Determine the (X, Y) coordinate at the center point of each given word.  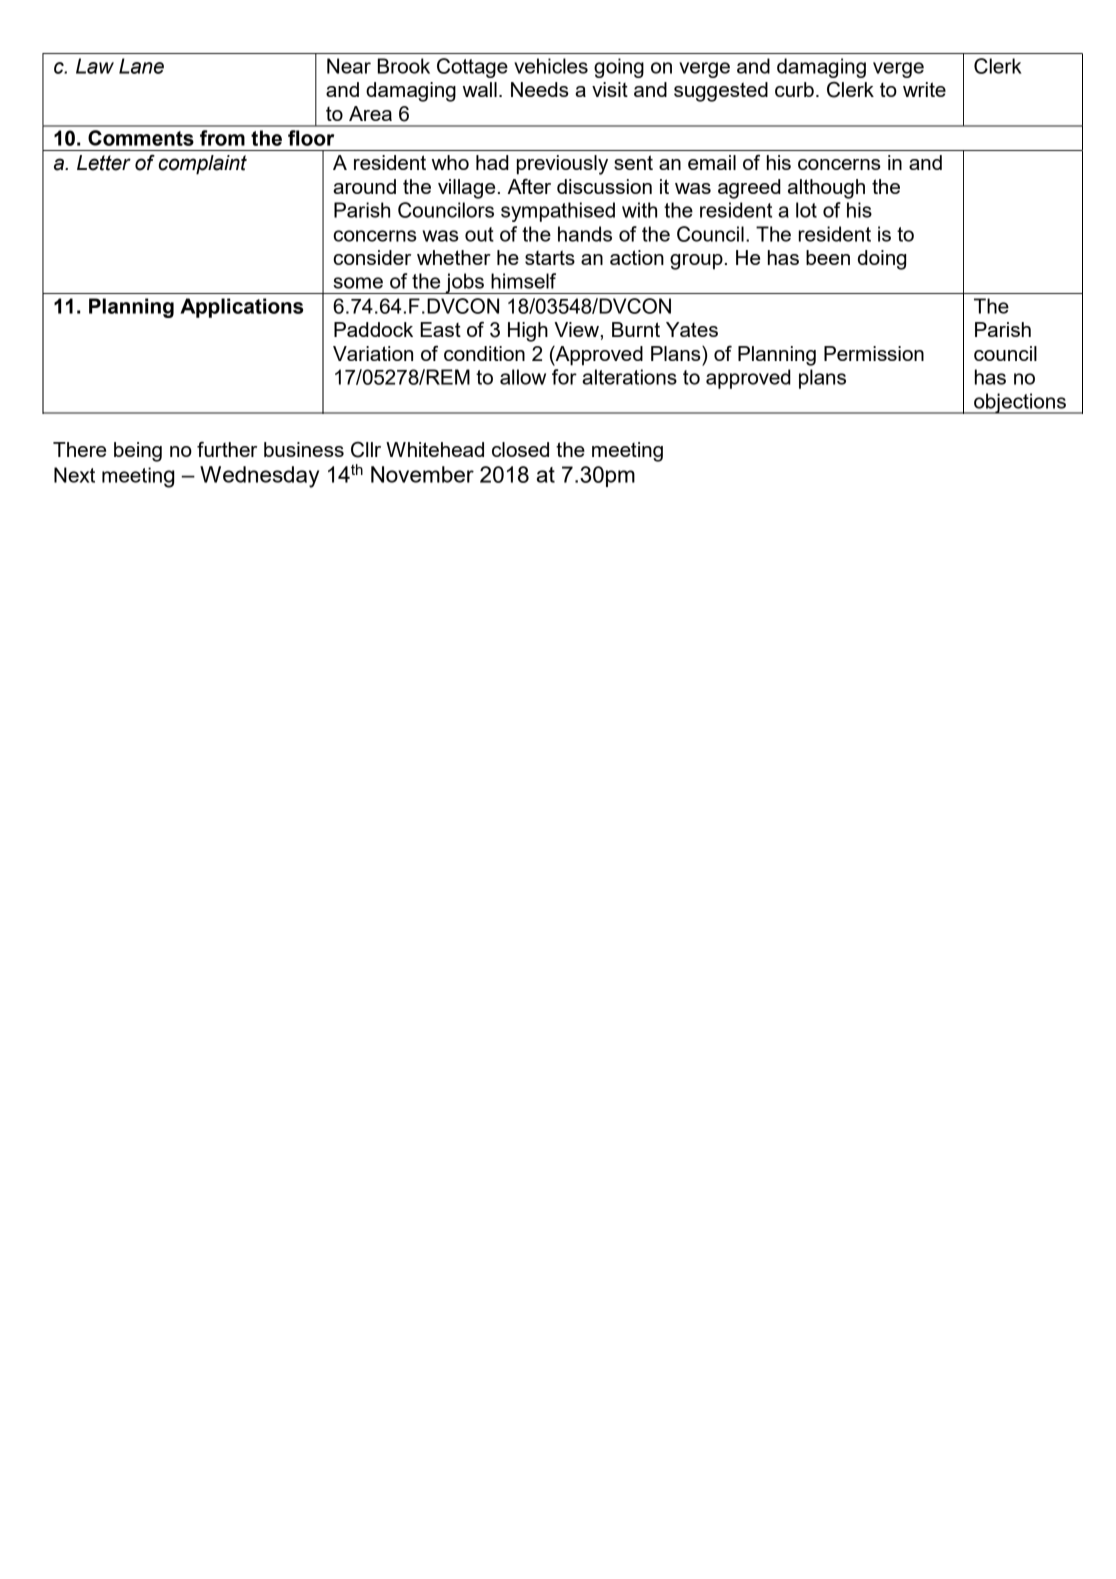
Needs (540, 89)
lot (806, 210)
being (138, 452)
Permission (874, 353)
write (924, 89)
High (528, 332)
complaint (203, 165)
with (639, 210)
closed (520, 449)
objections (1020, 403)
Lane (141, 66)
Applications (241, 308)
